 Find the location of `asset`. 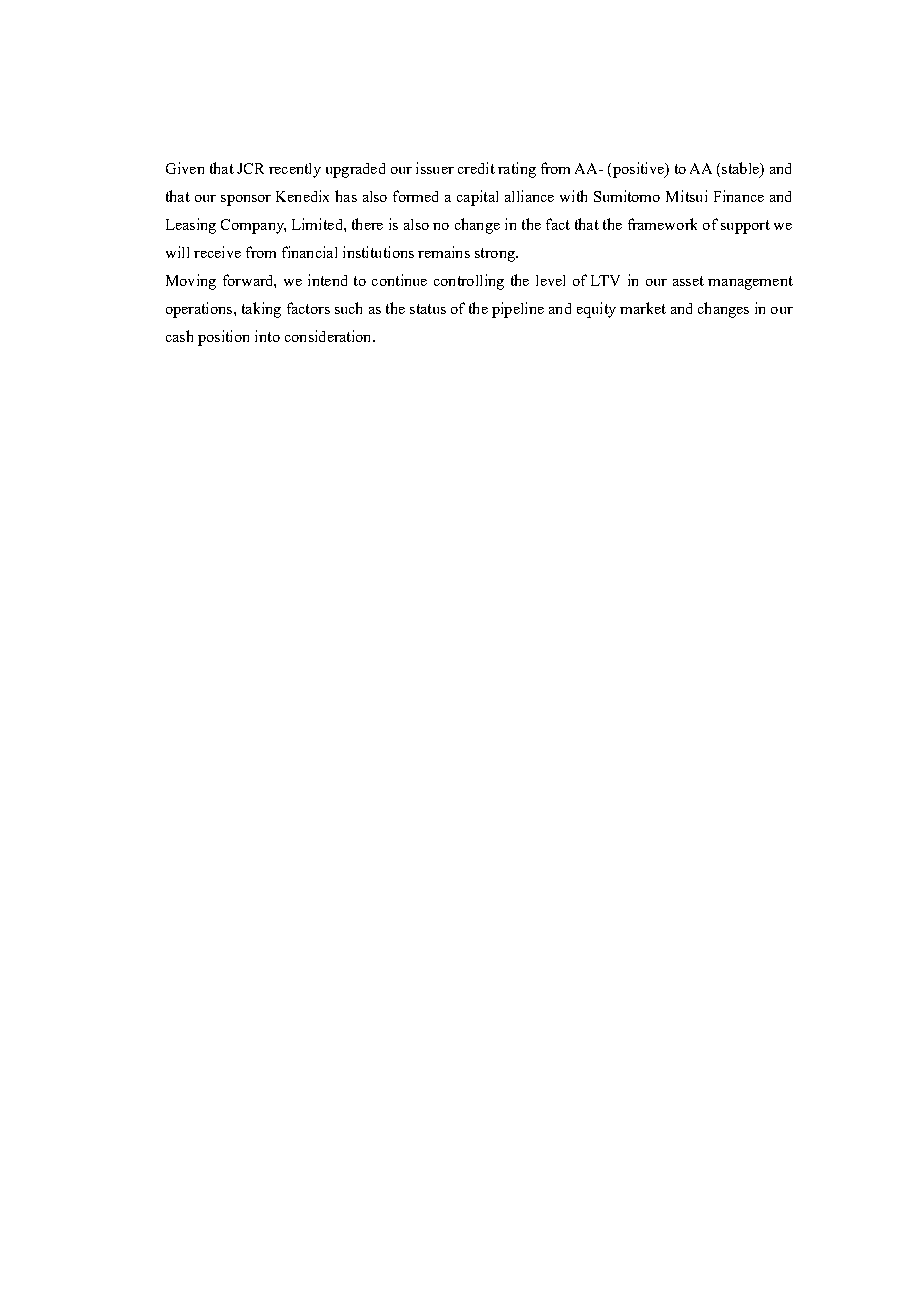

asset is located at coordinates (688, 281).
